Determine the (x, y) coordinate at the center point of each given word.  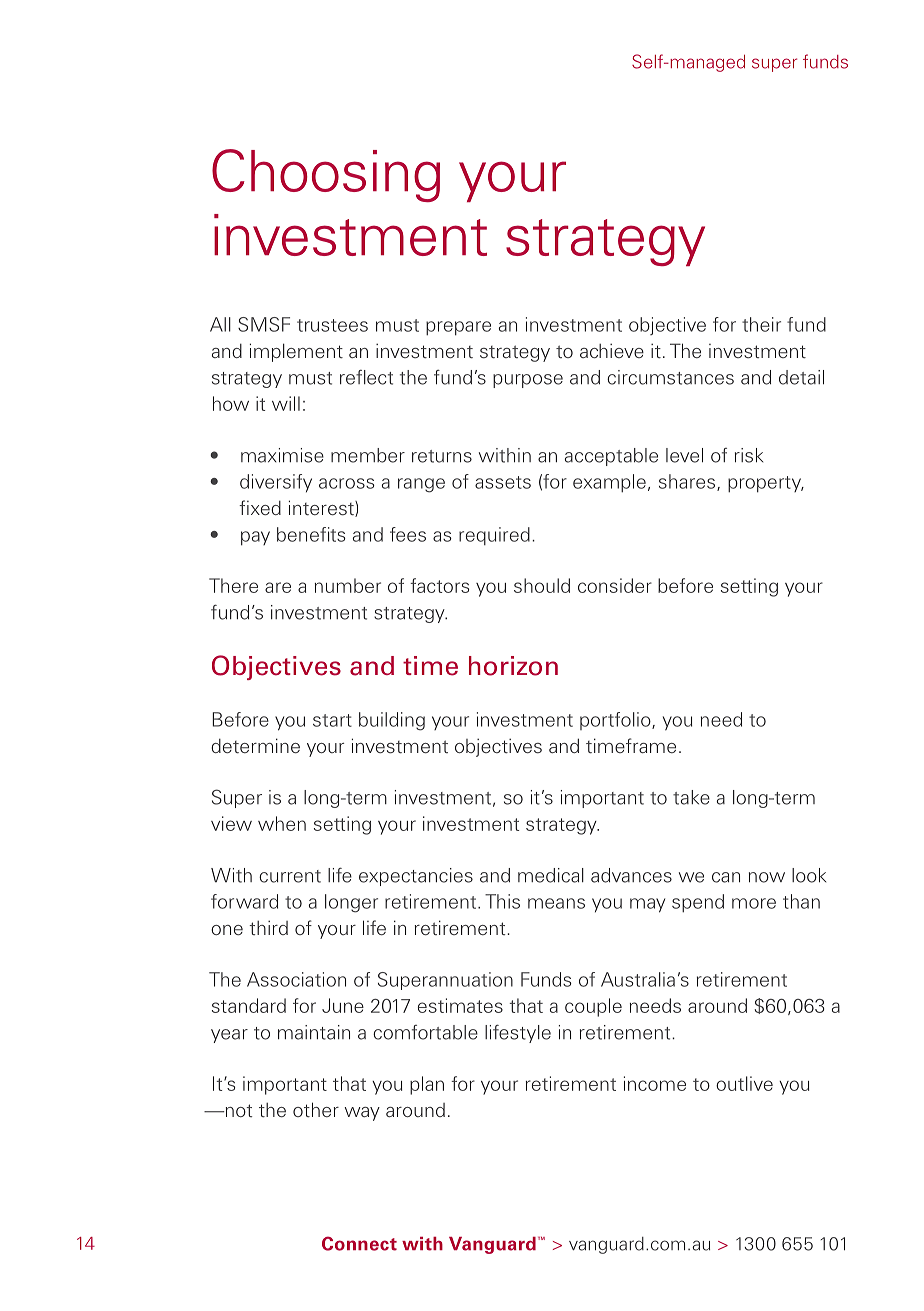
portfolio (616, 721)
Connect (359, 1243)
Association (296, 979)
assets (503, 482)
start (332, 720)
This (502, 901)
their (761, 324)
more (754, 903)
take (691, 797)
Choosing (326, 175)
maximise (282, 455)
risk (749, 455)
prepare (458, 328)
